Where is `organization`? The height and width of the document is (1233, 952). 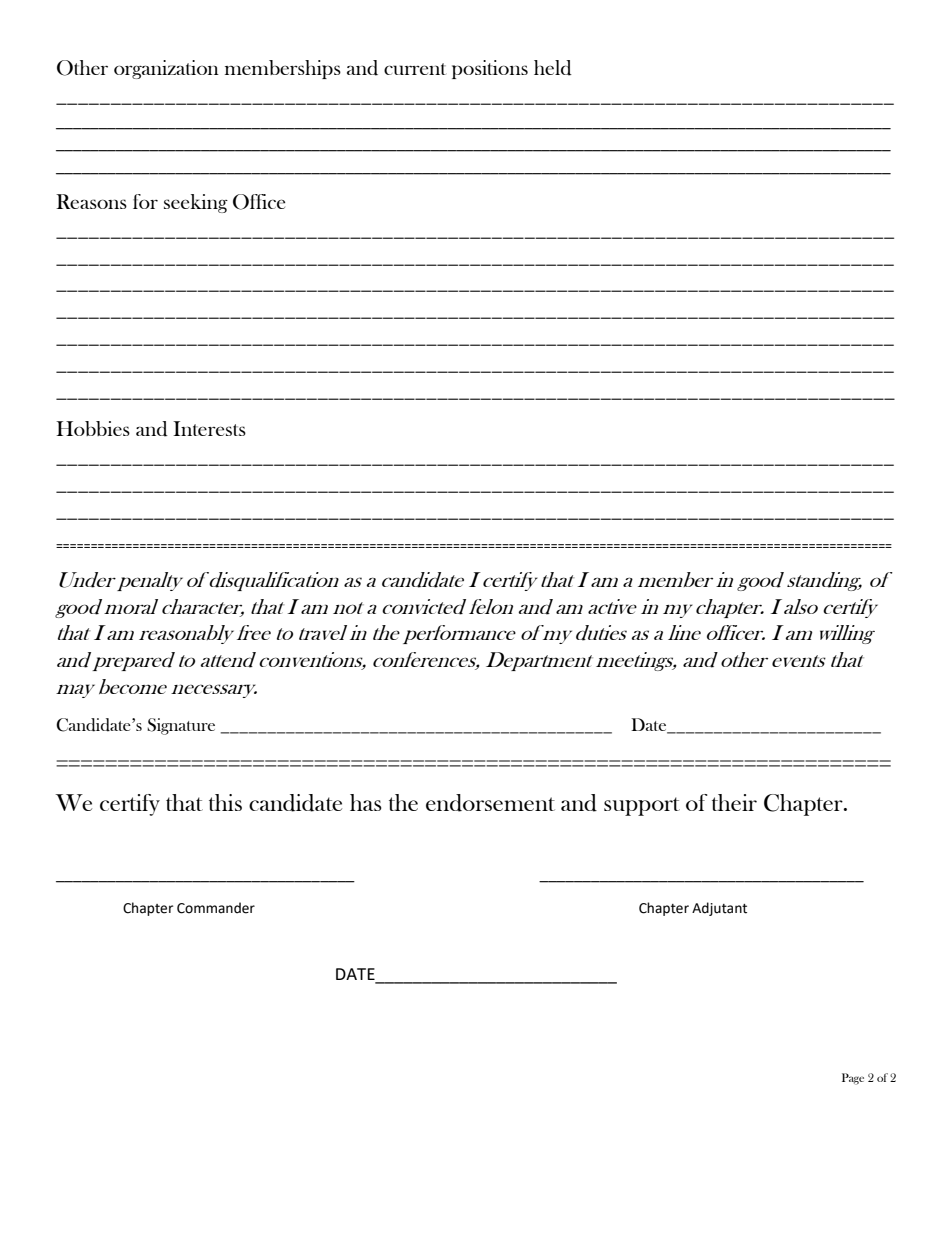
organization is located at coordinates (166, 69).
